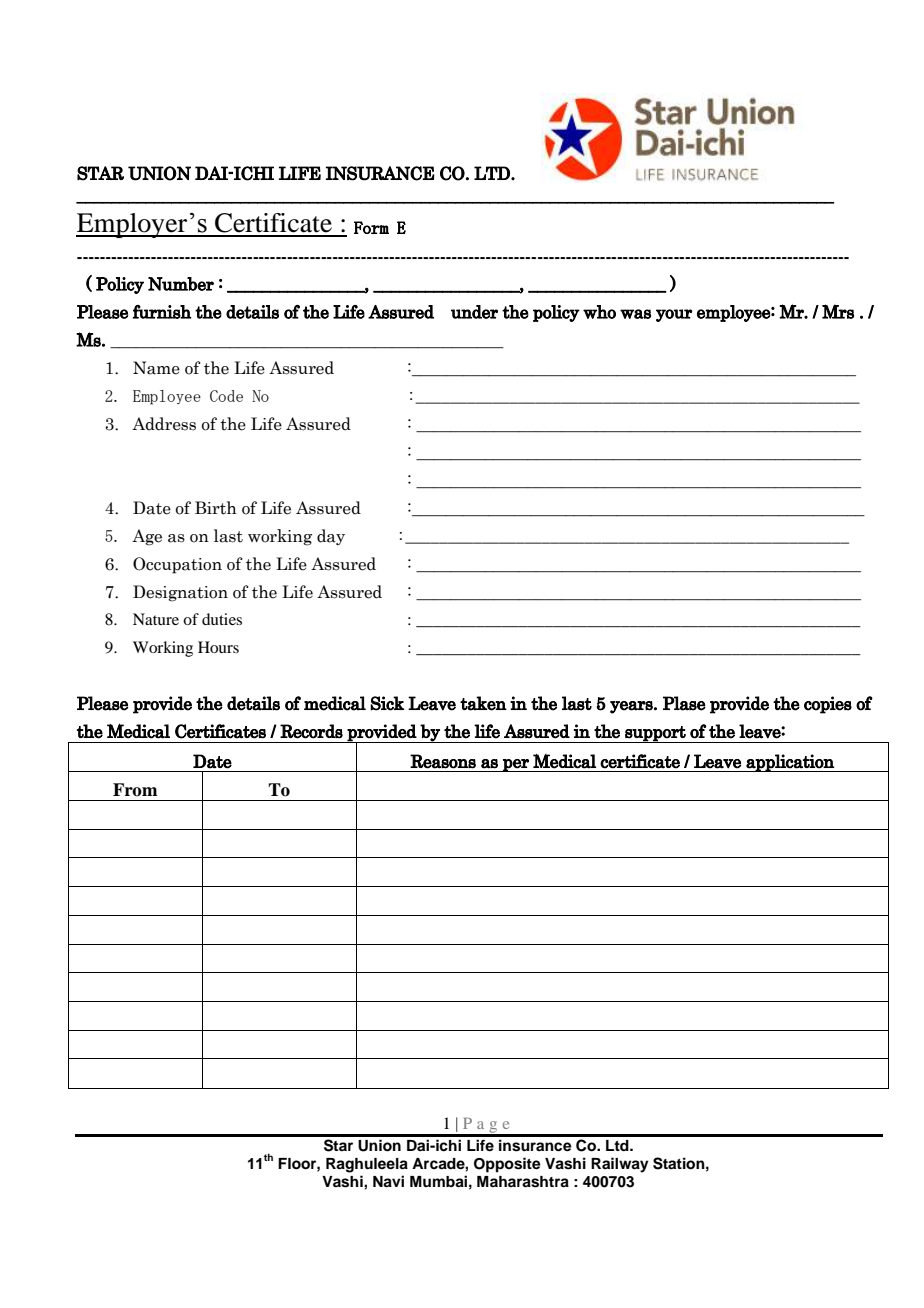 The height and width of the screenshot is (1308, 924). Describe the element at coordinates (388, 1181) in the screenshot. I see `Navi` at that location.
